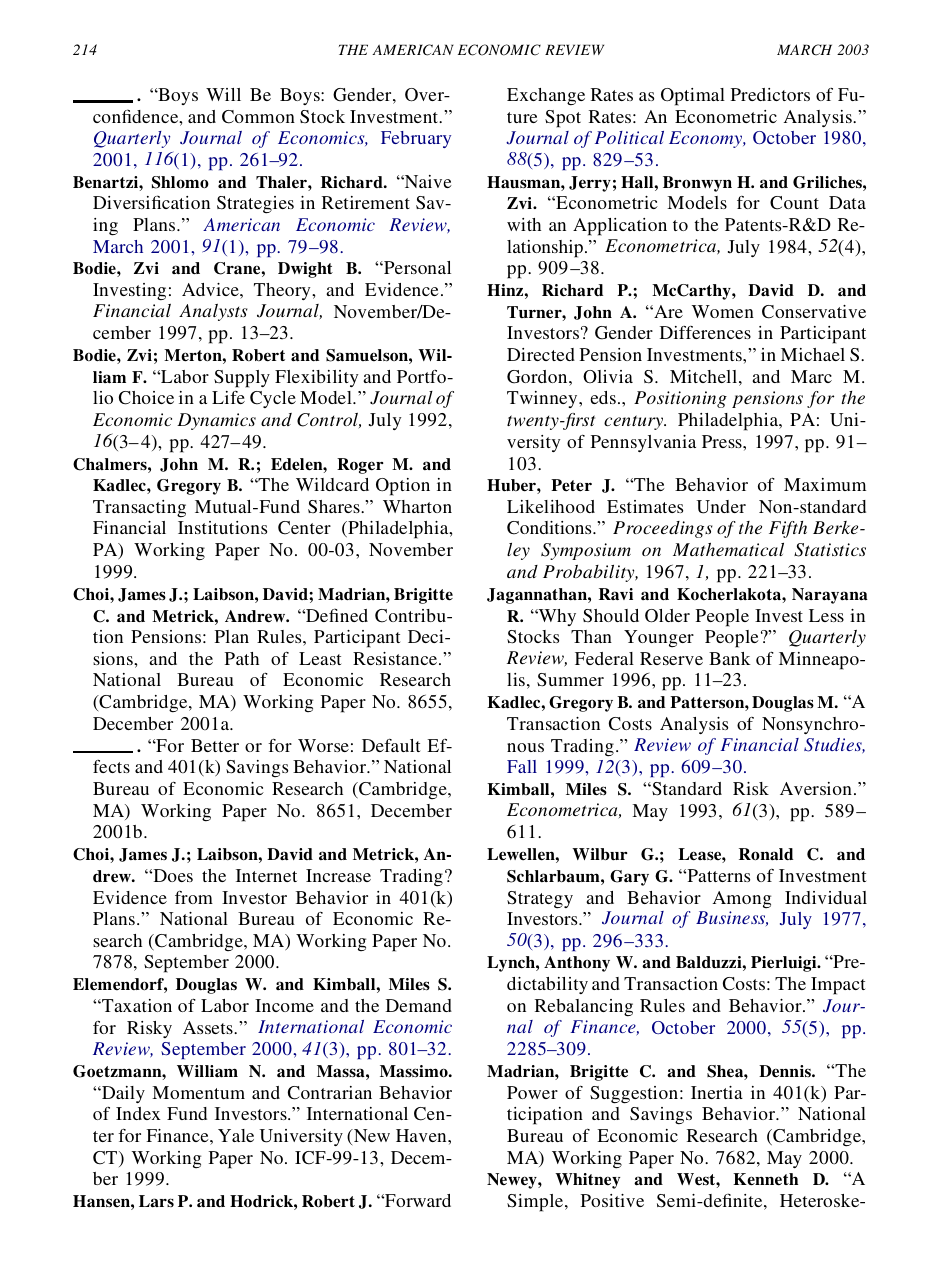 This screenshot has width=932, height=1288. Describe the element at coordinates (813, 354) in the screenshot. I see `Michael` at that location.
